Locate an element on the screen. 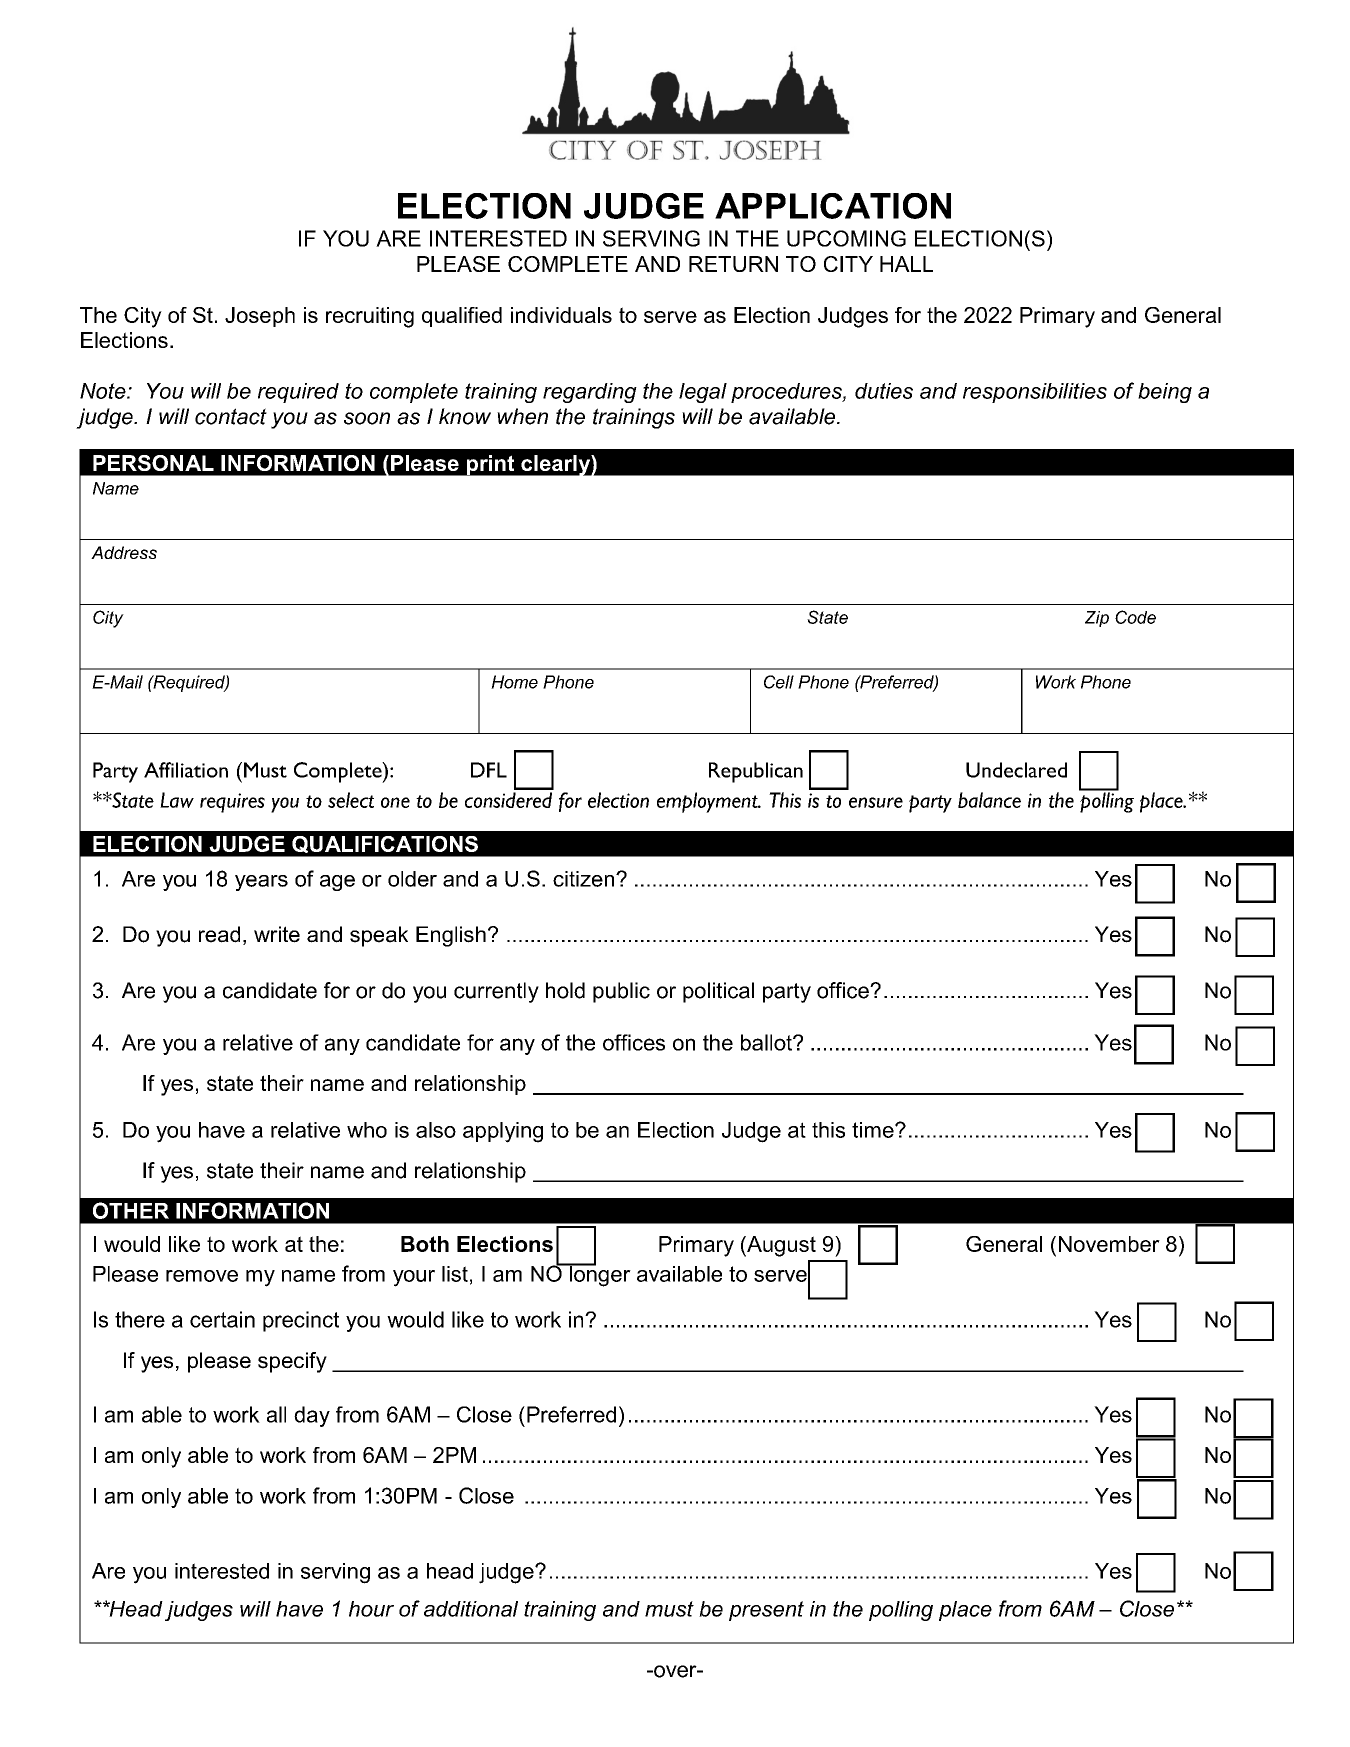  HALL is located at coordinates (906, 264).
